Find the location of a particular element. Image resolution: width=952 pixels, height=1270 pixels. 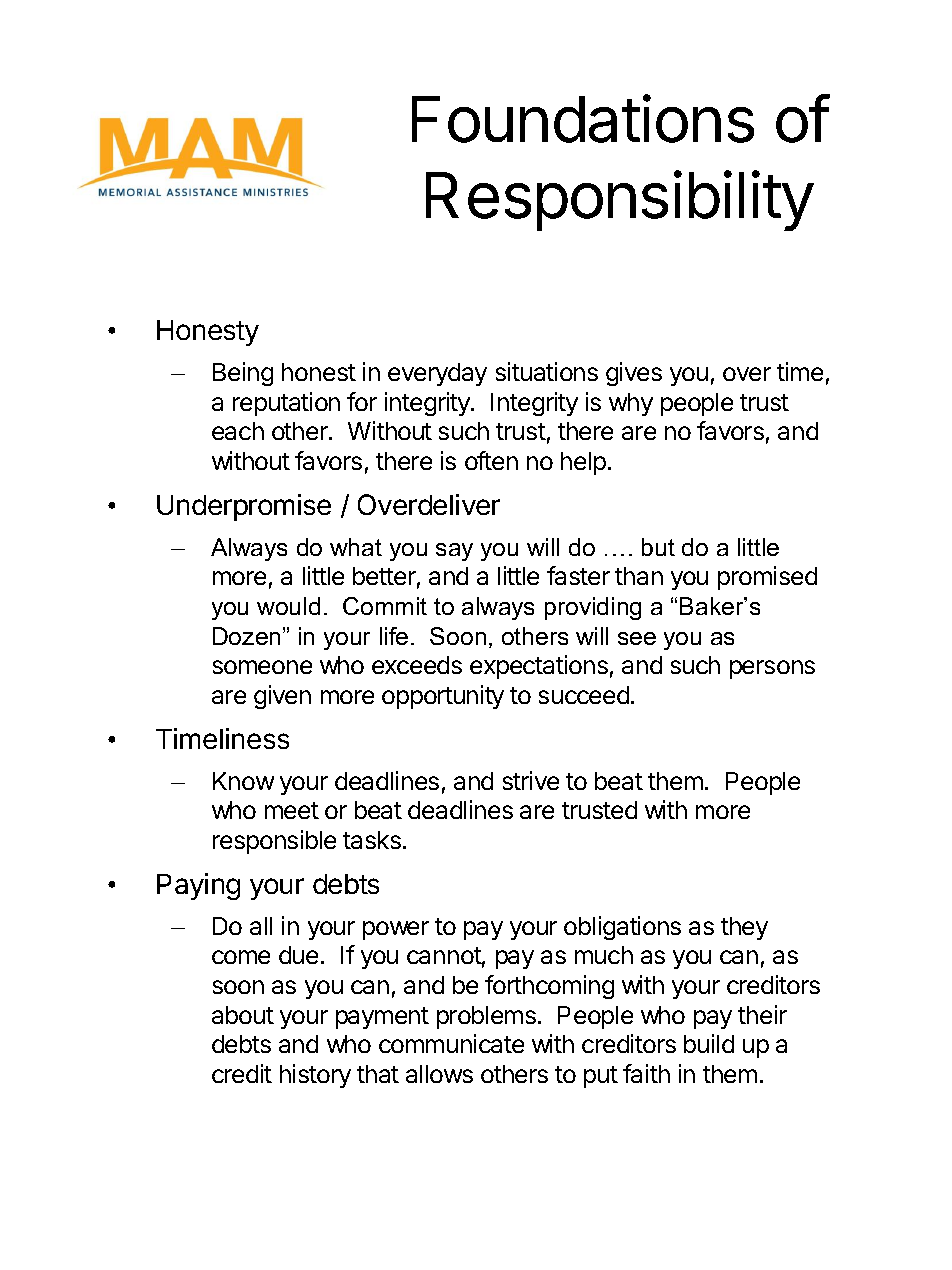

Foundations is located at coordinates (583, 118).
